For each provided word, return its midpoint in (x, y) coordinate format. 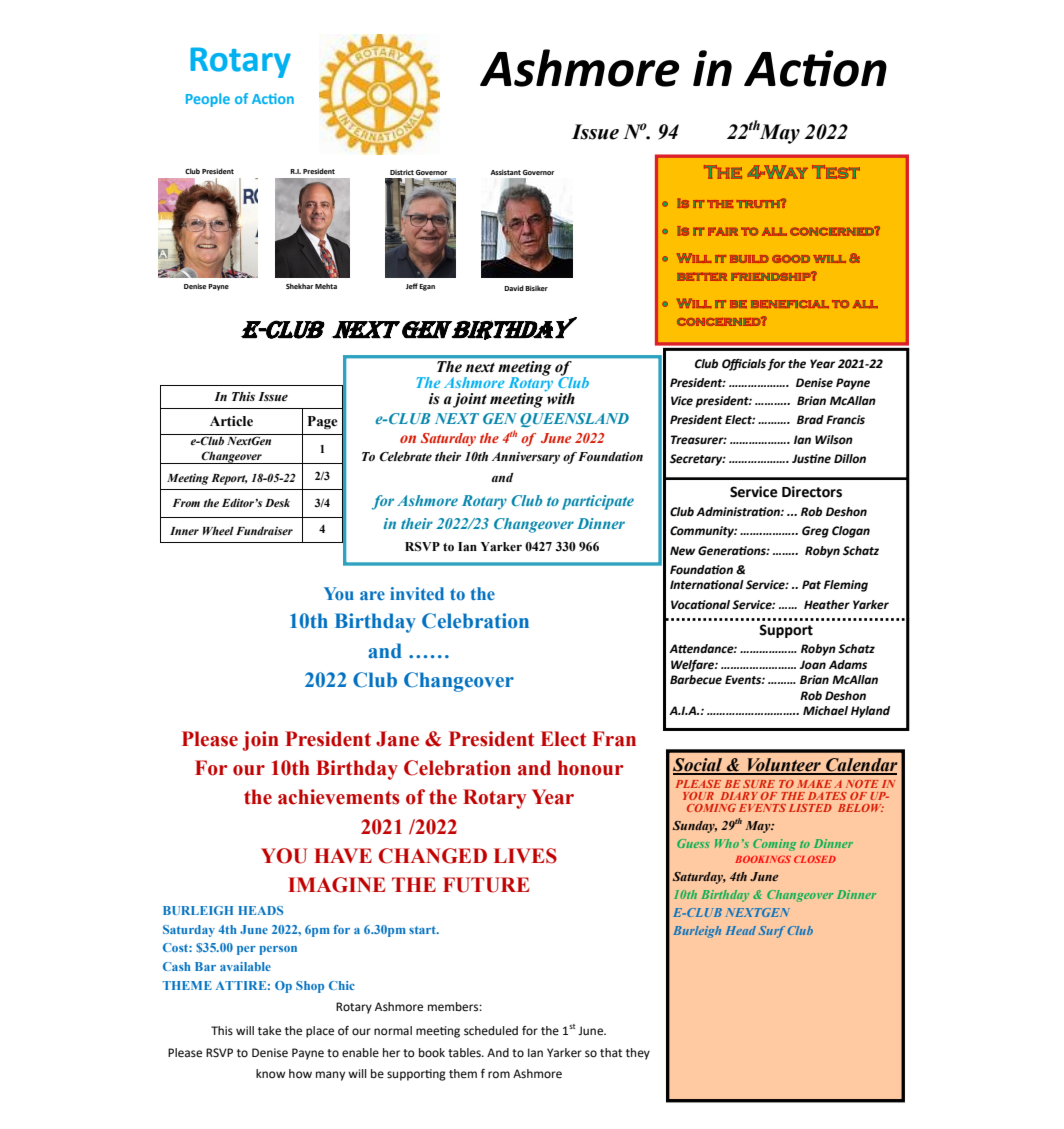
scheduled (491, 1030)
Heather (827, 605)
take (269, 1031)
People (208, 100)
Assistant (505, 172)
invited (417, 593)
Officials (744, 365)
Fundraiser (264, 530)
